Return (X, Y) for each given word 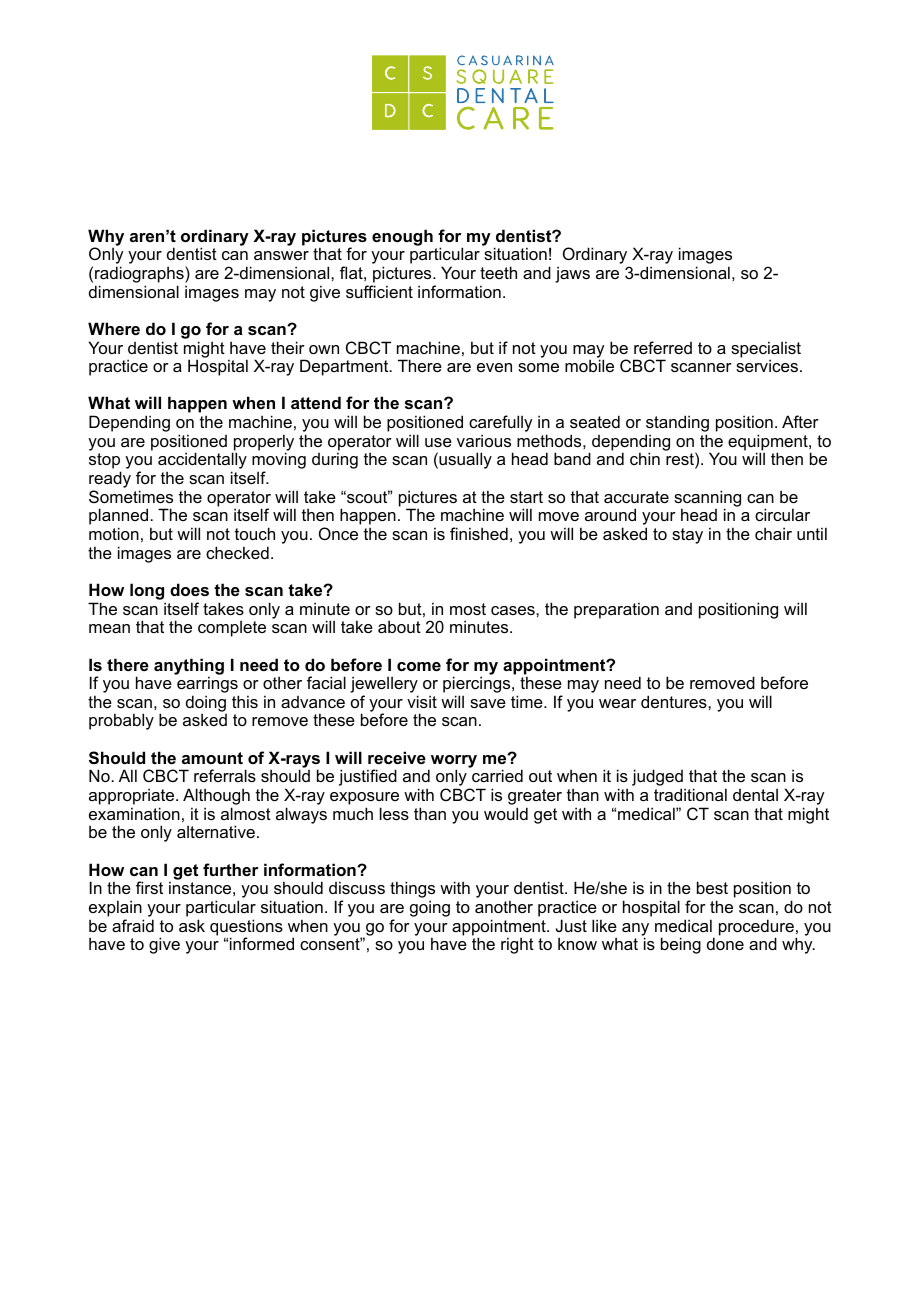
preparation (616, 610)
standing (677, 425)
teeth (498, 272)
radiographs (140, 276)
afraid (133, 925)
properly (263, 443)
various (484, 440)
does (189, 589)
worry (454, 762)
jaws (572, 274)
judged (657, 779)
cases (514, 610)
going (430, 908)
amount (212, 758)
